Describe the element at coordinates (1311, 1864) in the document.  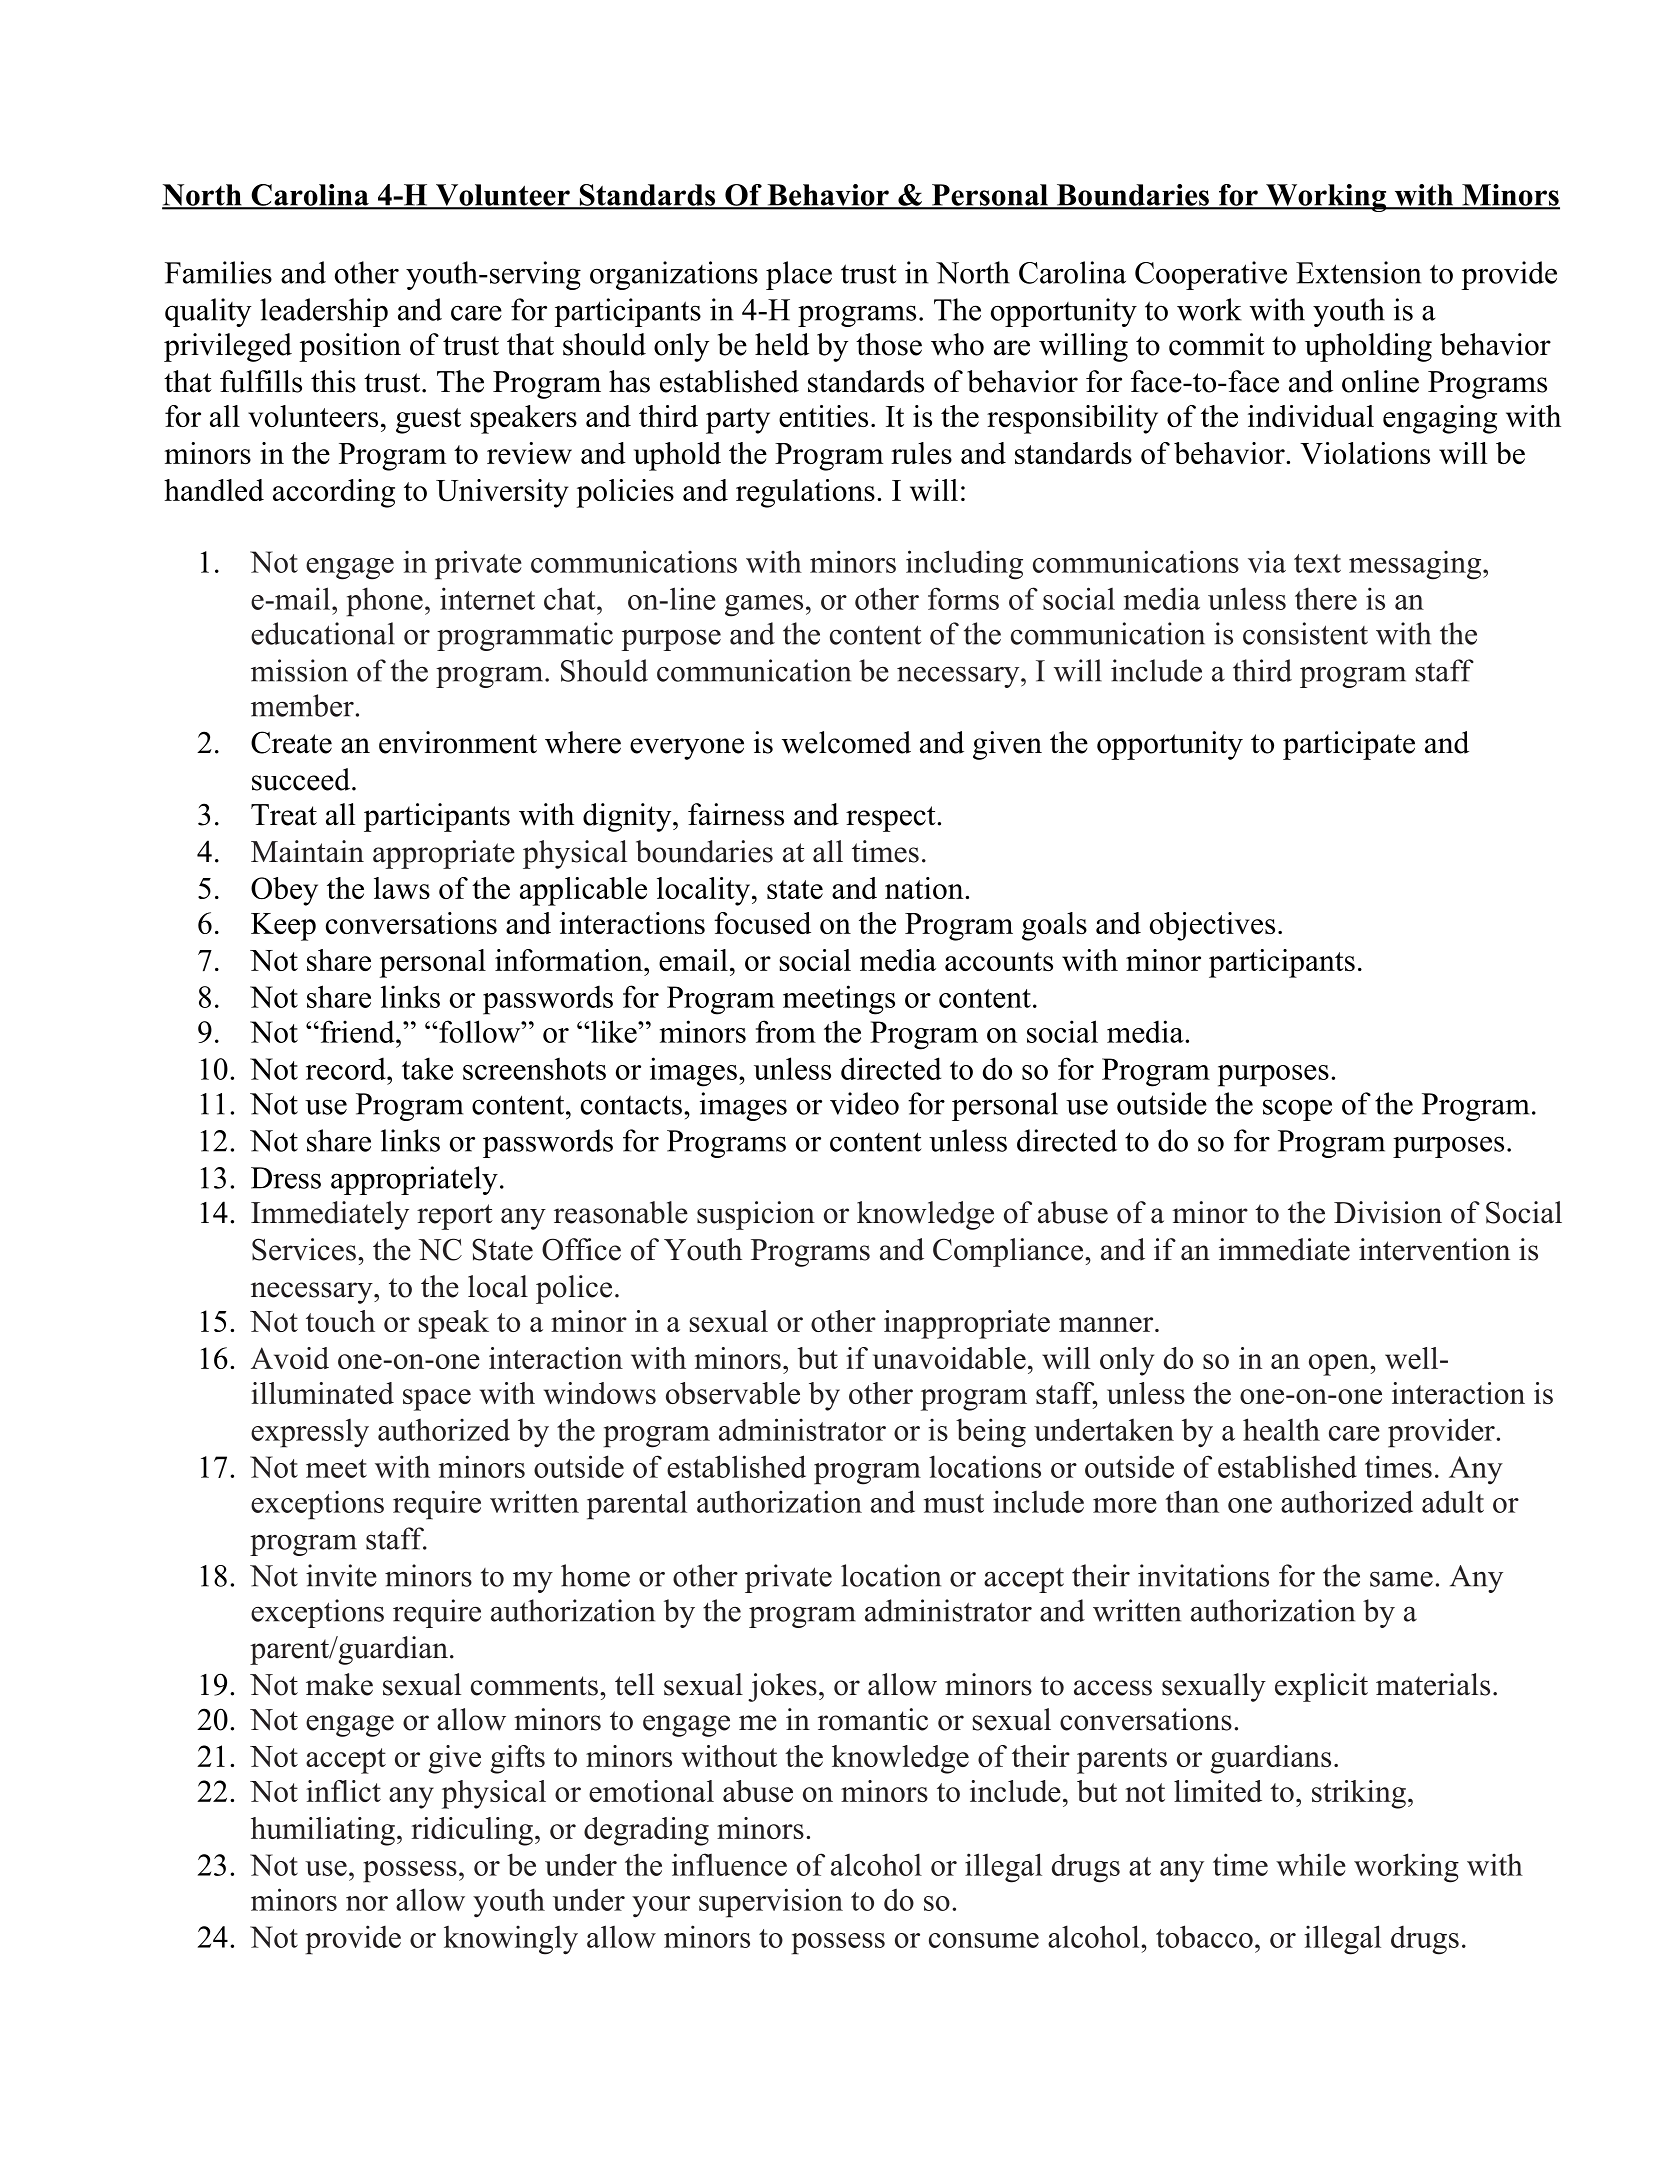
I see `while` at that location.
